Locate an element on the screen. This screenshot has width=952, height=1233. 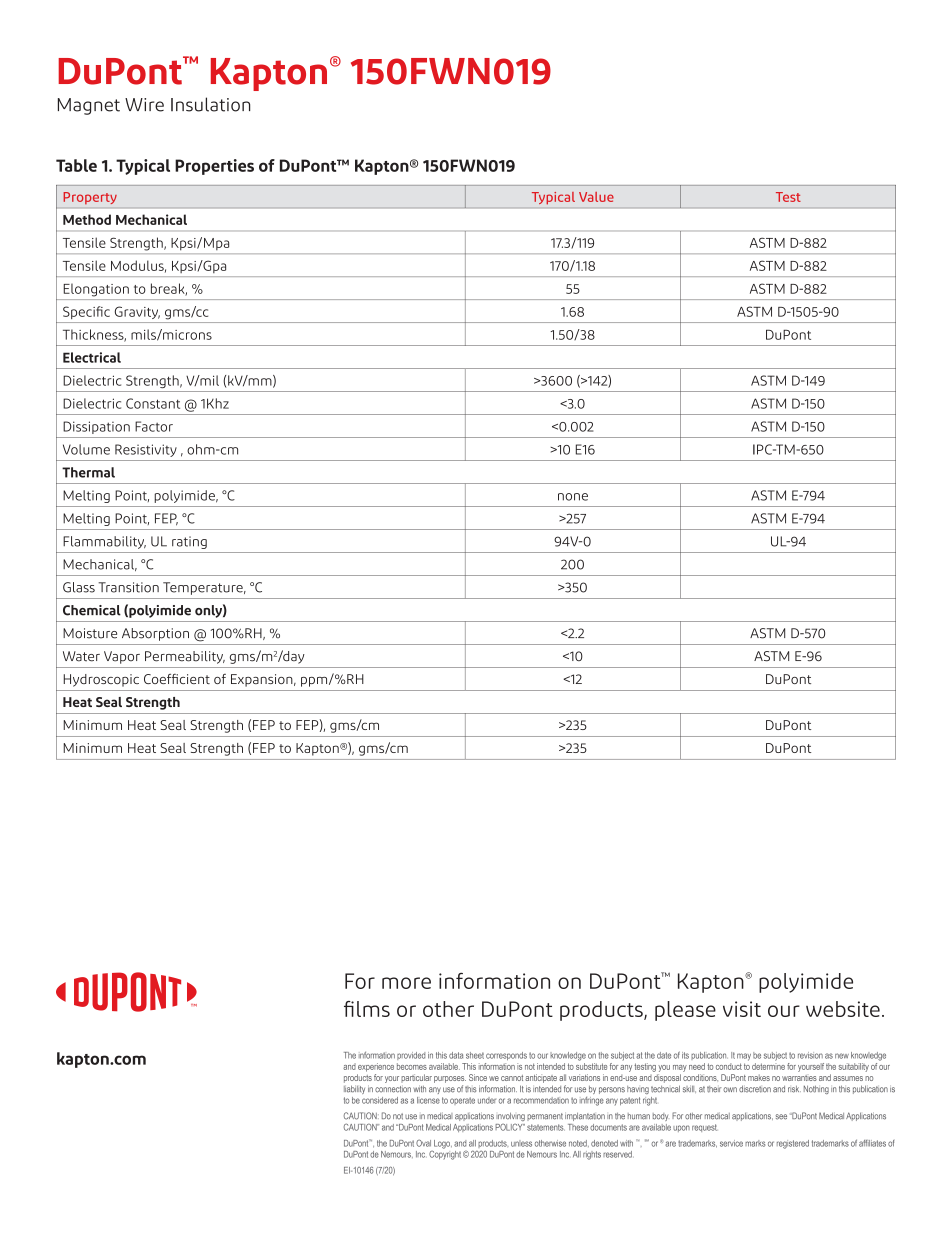
visit is located at coordinates (742, 1009).
